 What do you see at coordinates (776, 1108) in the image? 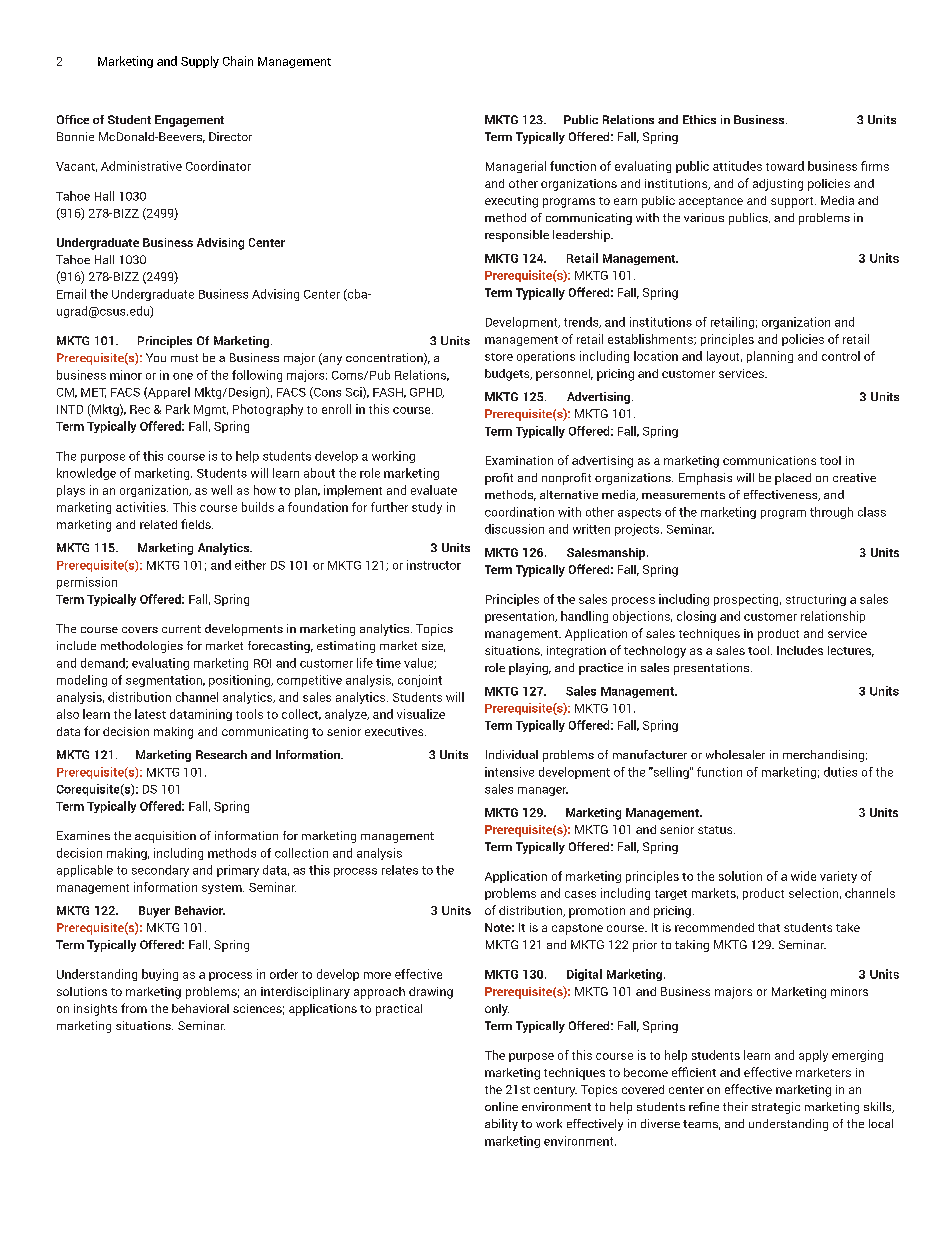
I see `strategic` at bounding box center [776, 1108].
